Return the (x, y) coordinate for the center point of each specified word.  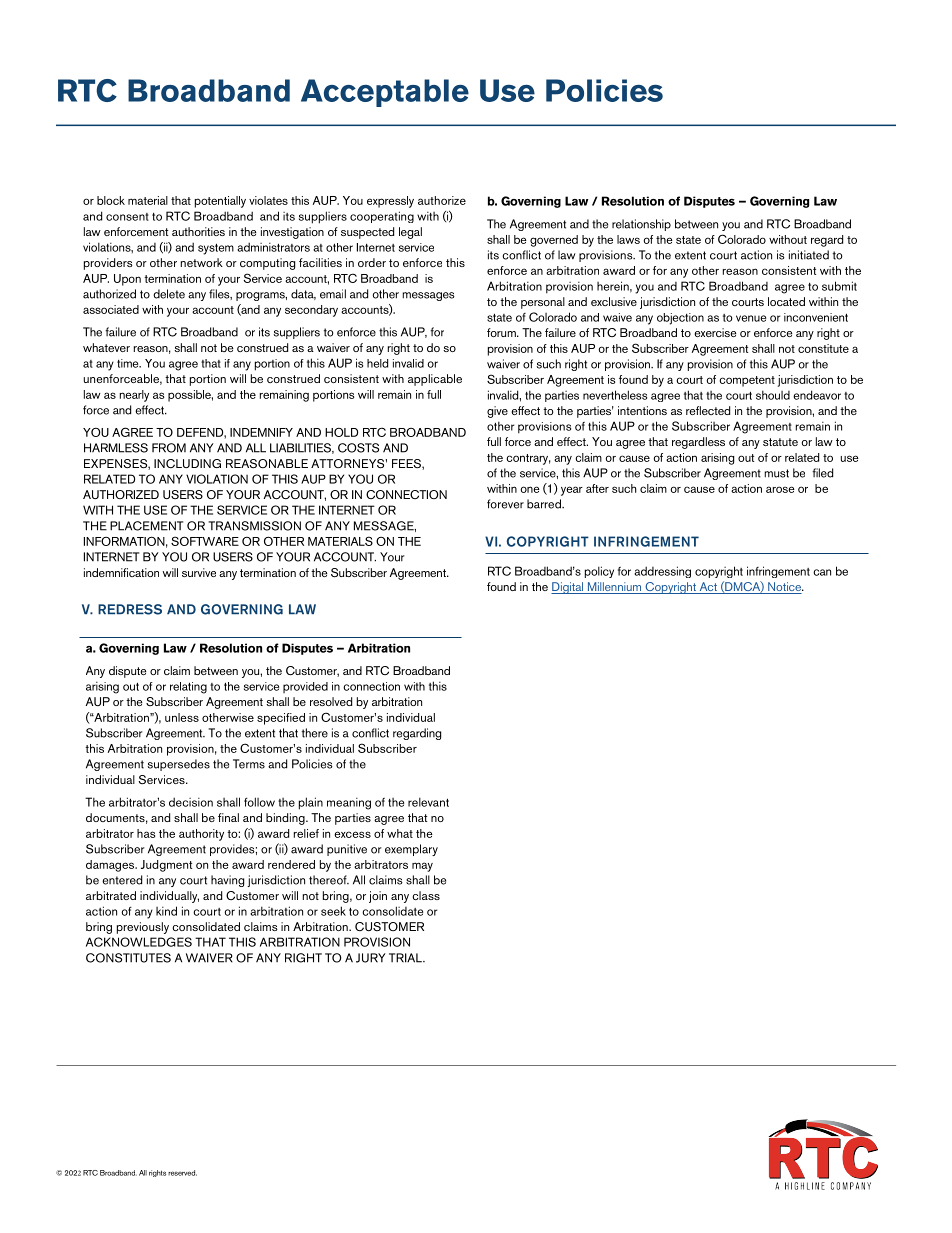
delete (169, 294)
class (426, 895)
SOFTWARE (205, 541)
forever (505, 504)
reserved (182, 1173)
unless (182, 717)
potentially (220, 202)
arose (780, 489)
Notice (784, 588)
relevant (428, 802)
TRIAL (406, 958)
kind (166, 911)
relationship (641, 225)
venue (751, 318)
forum (502, 332)
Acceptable (385, 93)
